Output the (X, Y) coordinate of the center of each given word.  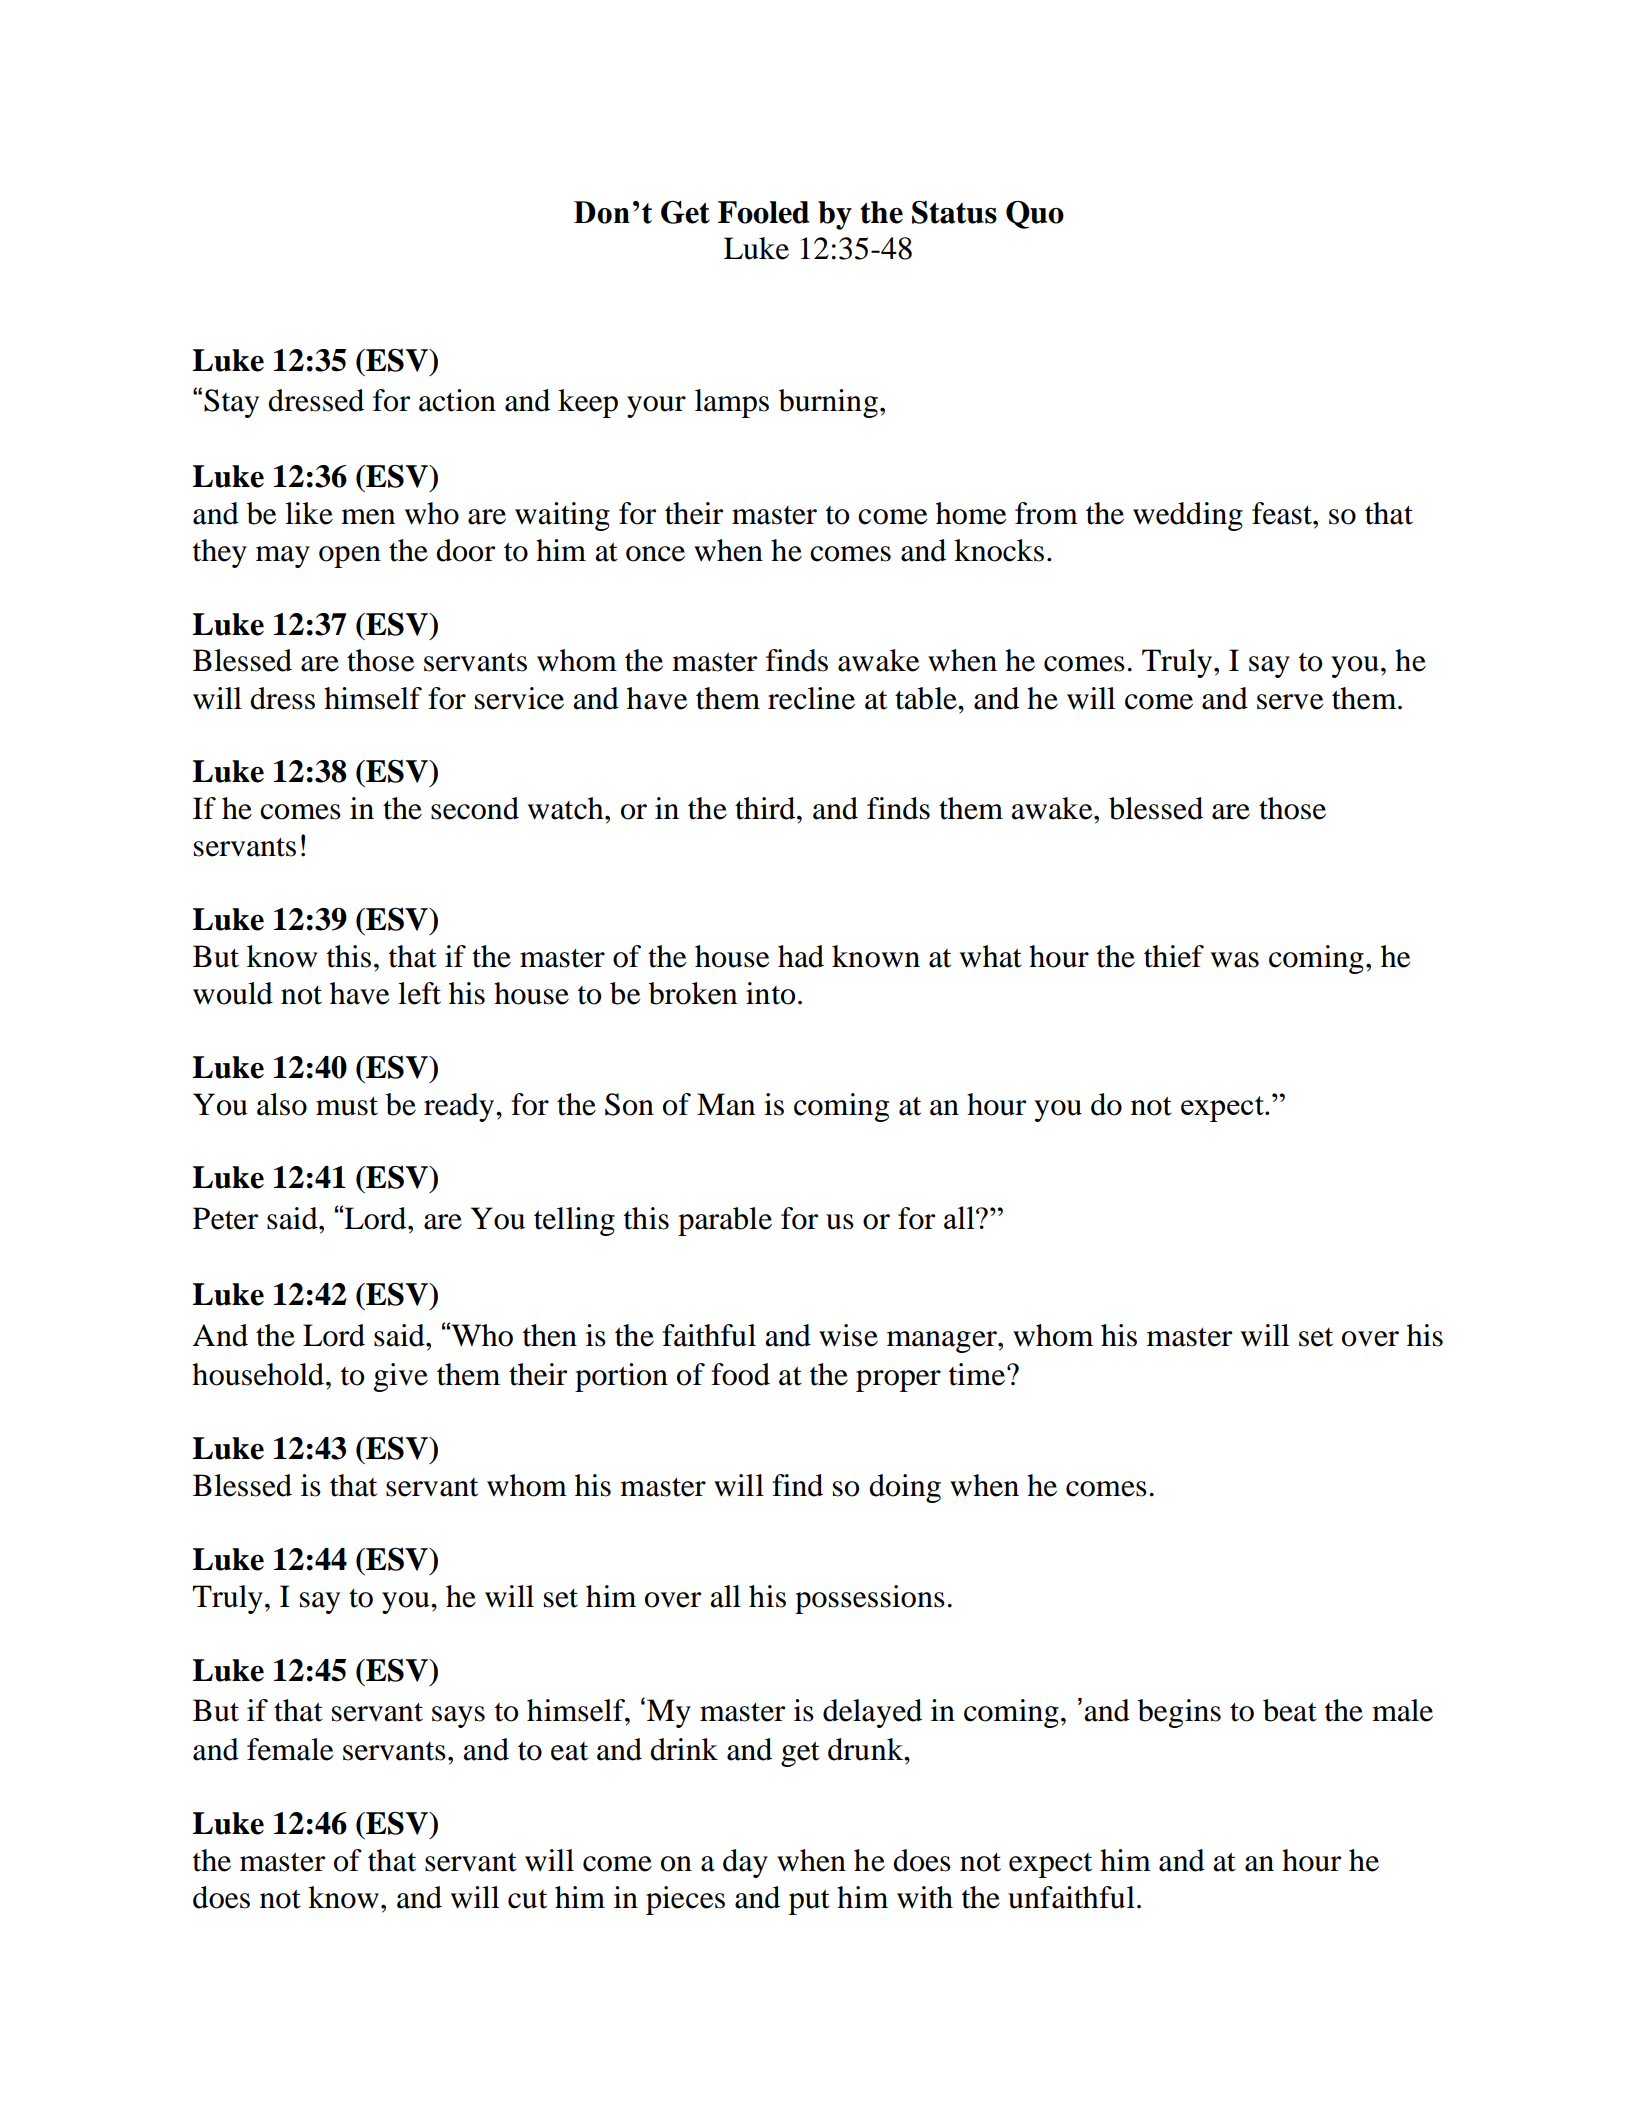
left (419, 993)
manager (943, 1342)
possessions (870, 1599)
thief (1174, 956)
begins (1179, 1713)
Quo (1035, 215)
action (457, 400)
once (655, 554)
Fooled (763, 212)
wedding (1188, 516)
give (401, 1377)
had (801, 956)
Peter (225, 1218)
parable (725, 1221)
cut (527, 1899)
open (350, 557)
